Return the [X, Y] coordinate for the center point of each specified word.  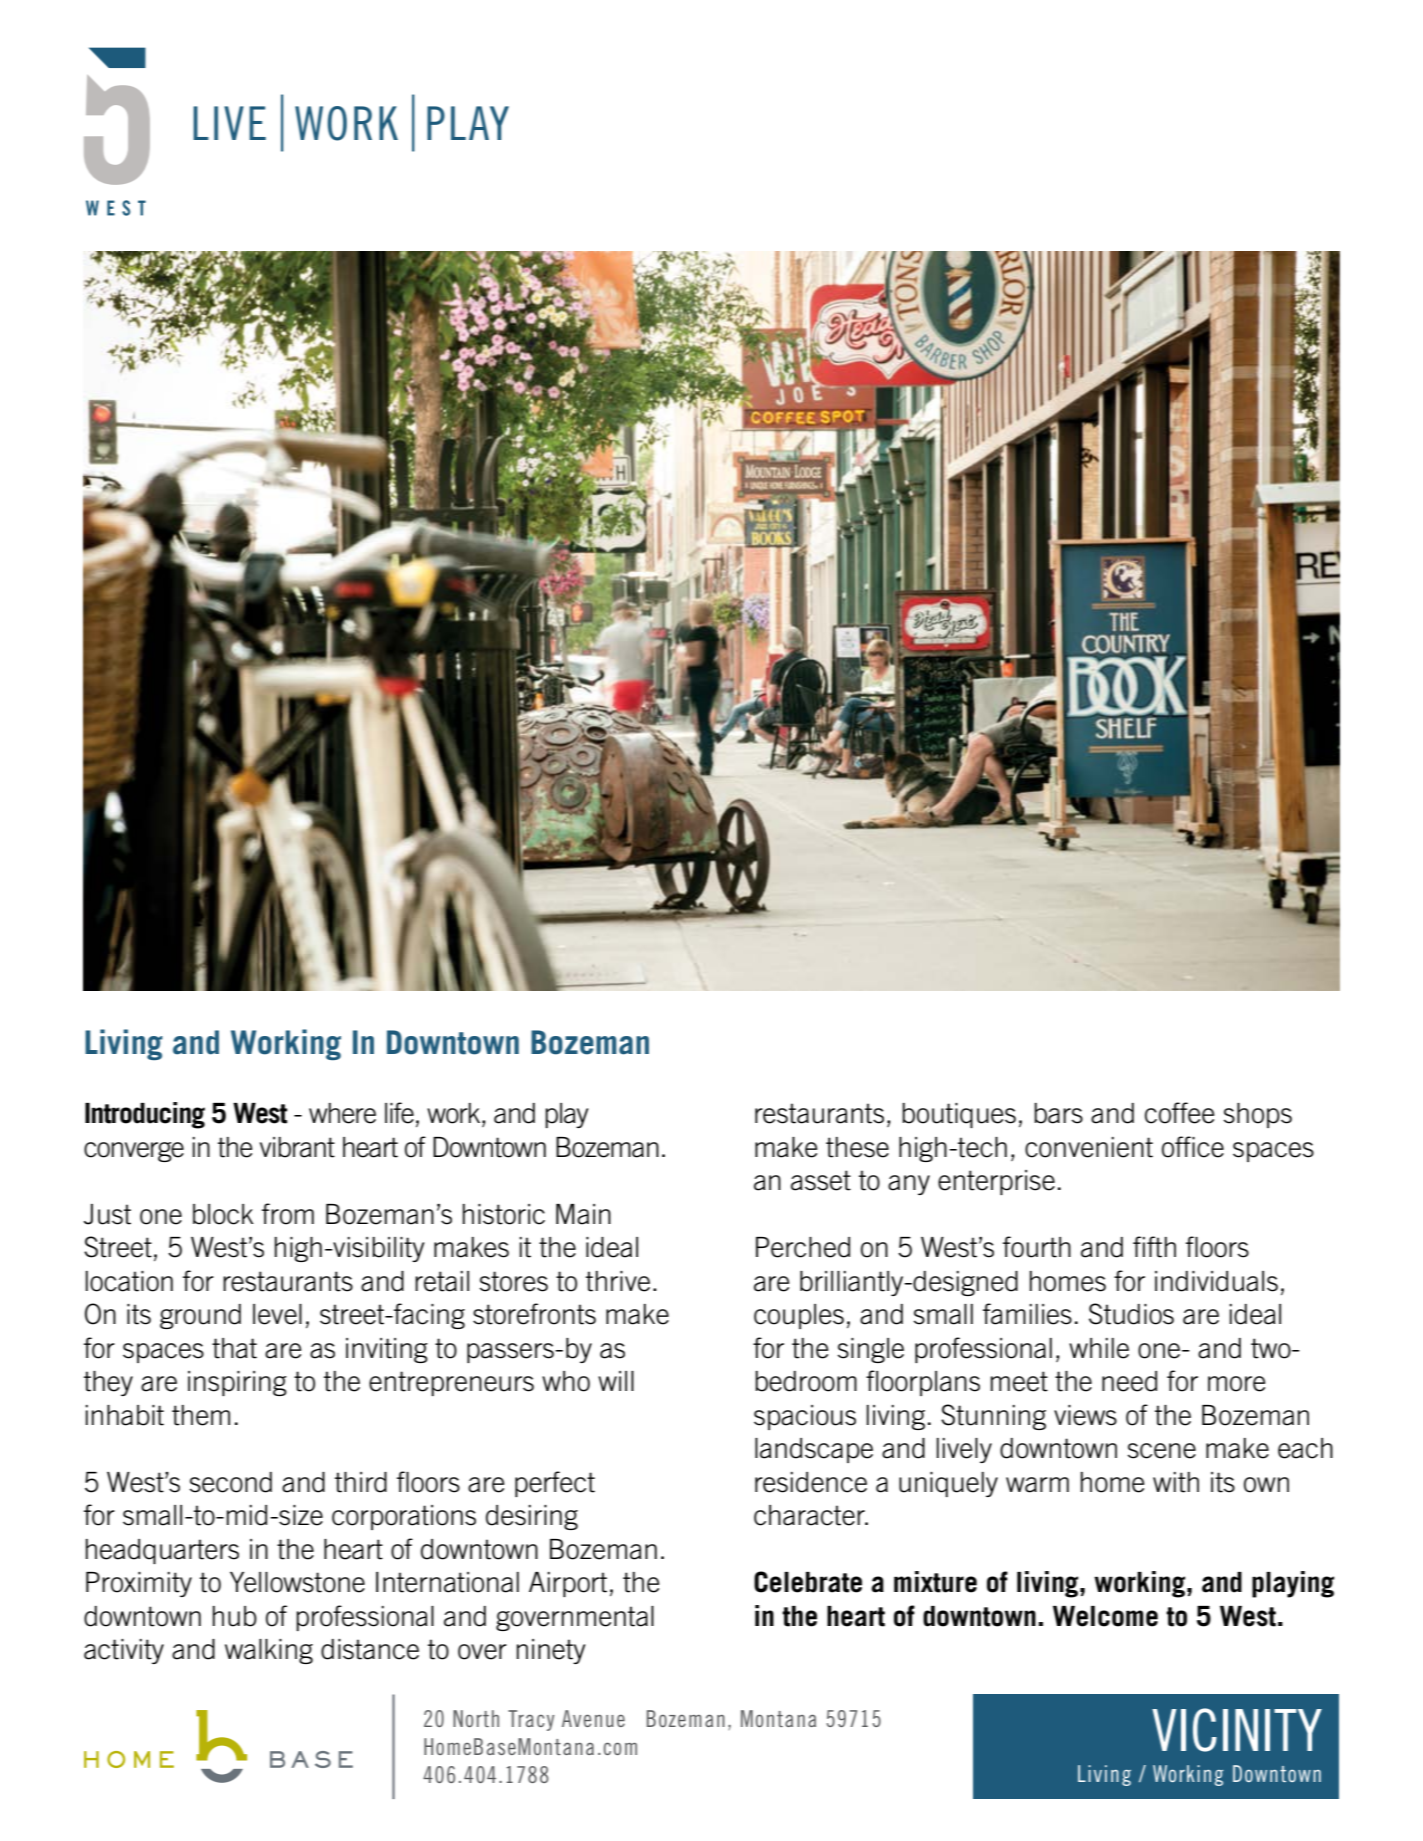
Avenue [593, 1718]
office [1193, 1147]
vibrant [297, 1147]
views [1085, 1415]
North [476, 1718]
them [201, 1415]
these [857, 1147]
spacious [805, 1417]
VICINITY [1237, 1730]
